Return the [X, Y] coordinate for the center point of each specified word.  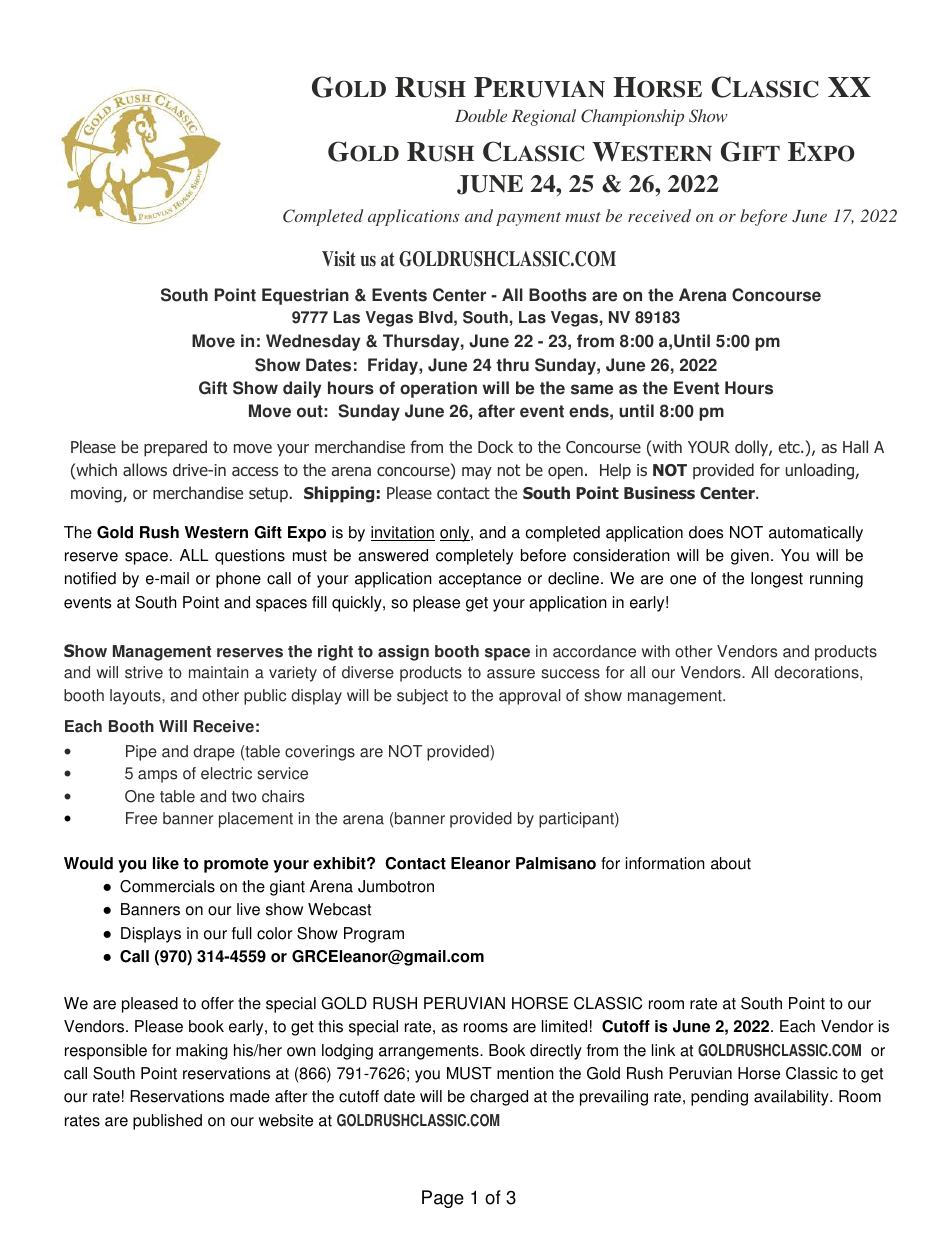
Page [443, 1199]
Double [481, 115]
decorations [817, 672]
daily [302, 389]
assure [511, 674]
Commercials [167, 886]
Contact [415, 863]
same [592, 389]
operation [438, 389]
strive [144, 672]
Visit [339, 259]
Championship [632, 117]
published [167, 1122]
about [731, 863]
